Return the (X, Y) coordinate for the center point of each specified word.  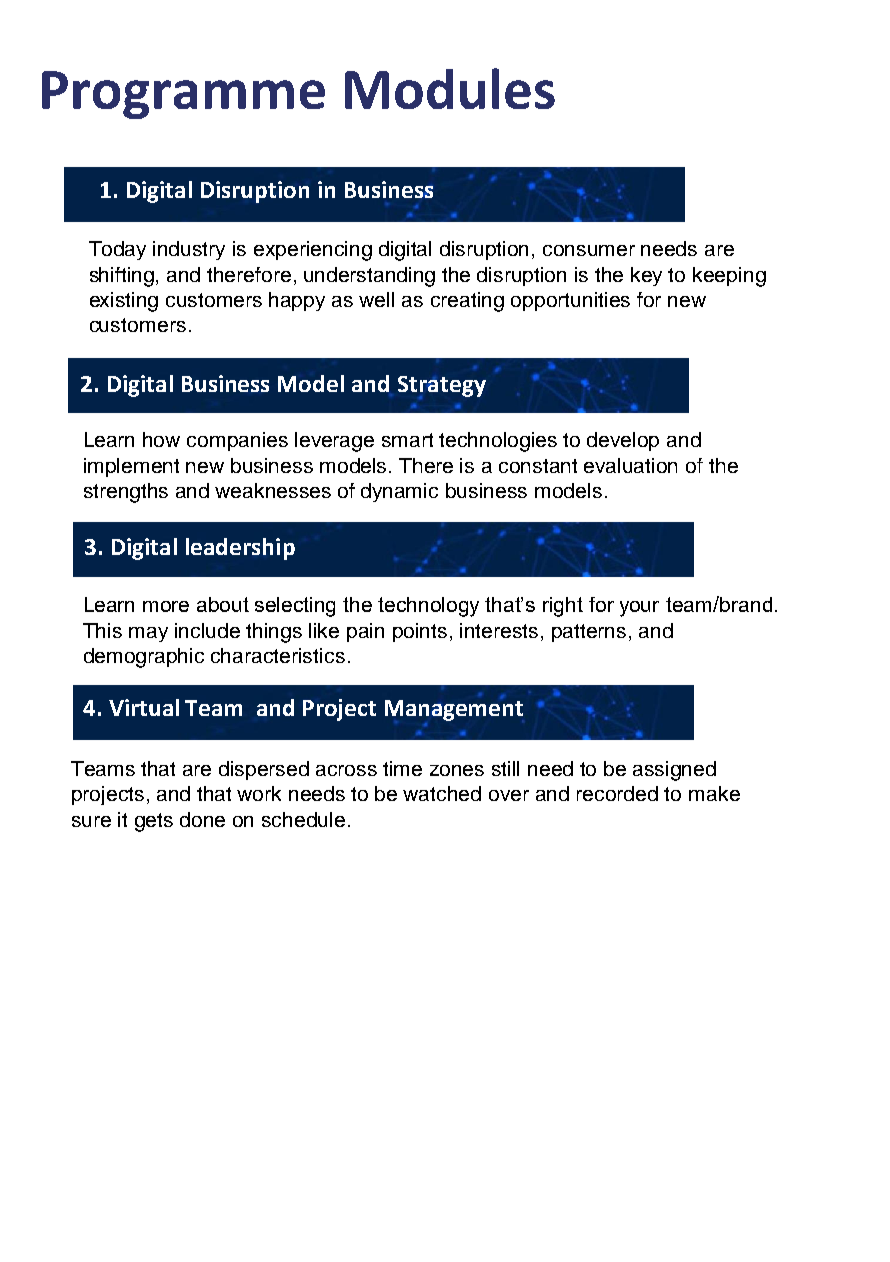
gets (154, 822)
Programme (183, 95)
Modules (450, 88)
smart (407, 440)
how (161, 439)
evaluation (630, 465)
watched (442, 793)
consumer (589, 250)
